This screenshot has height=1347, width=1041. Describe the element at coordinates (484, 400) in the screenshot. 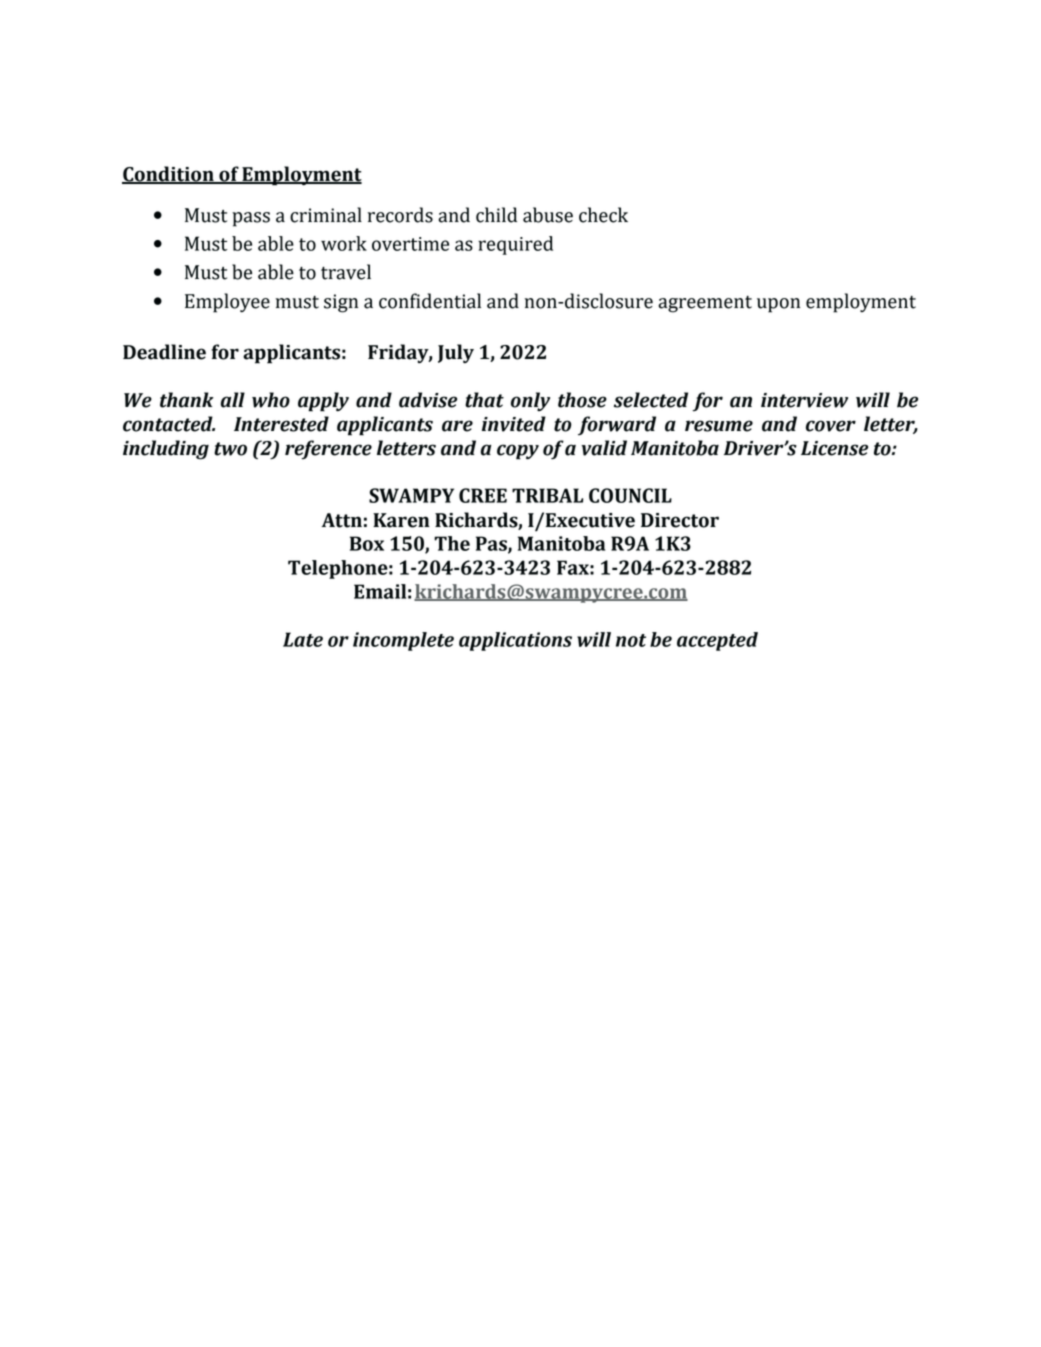

I see `that` at that location.
